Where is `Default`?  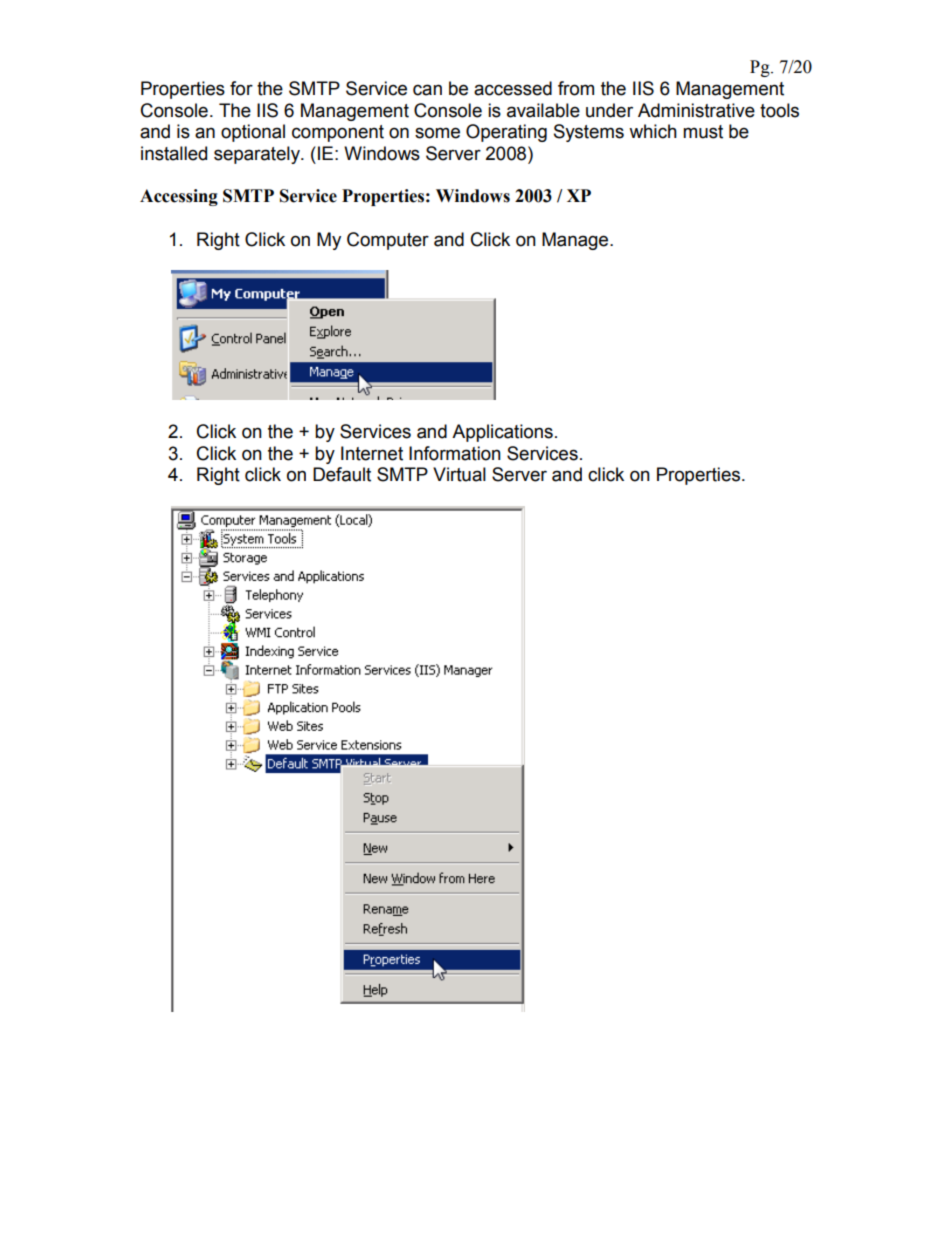
Default is located at coordinates (342, 474).
